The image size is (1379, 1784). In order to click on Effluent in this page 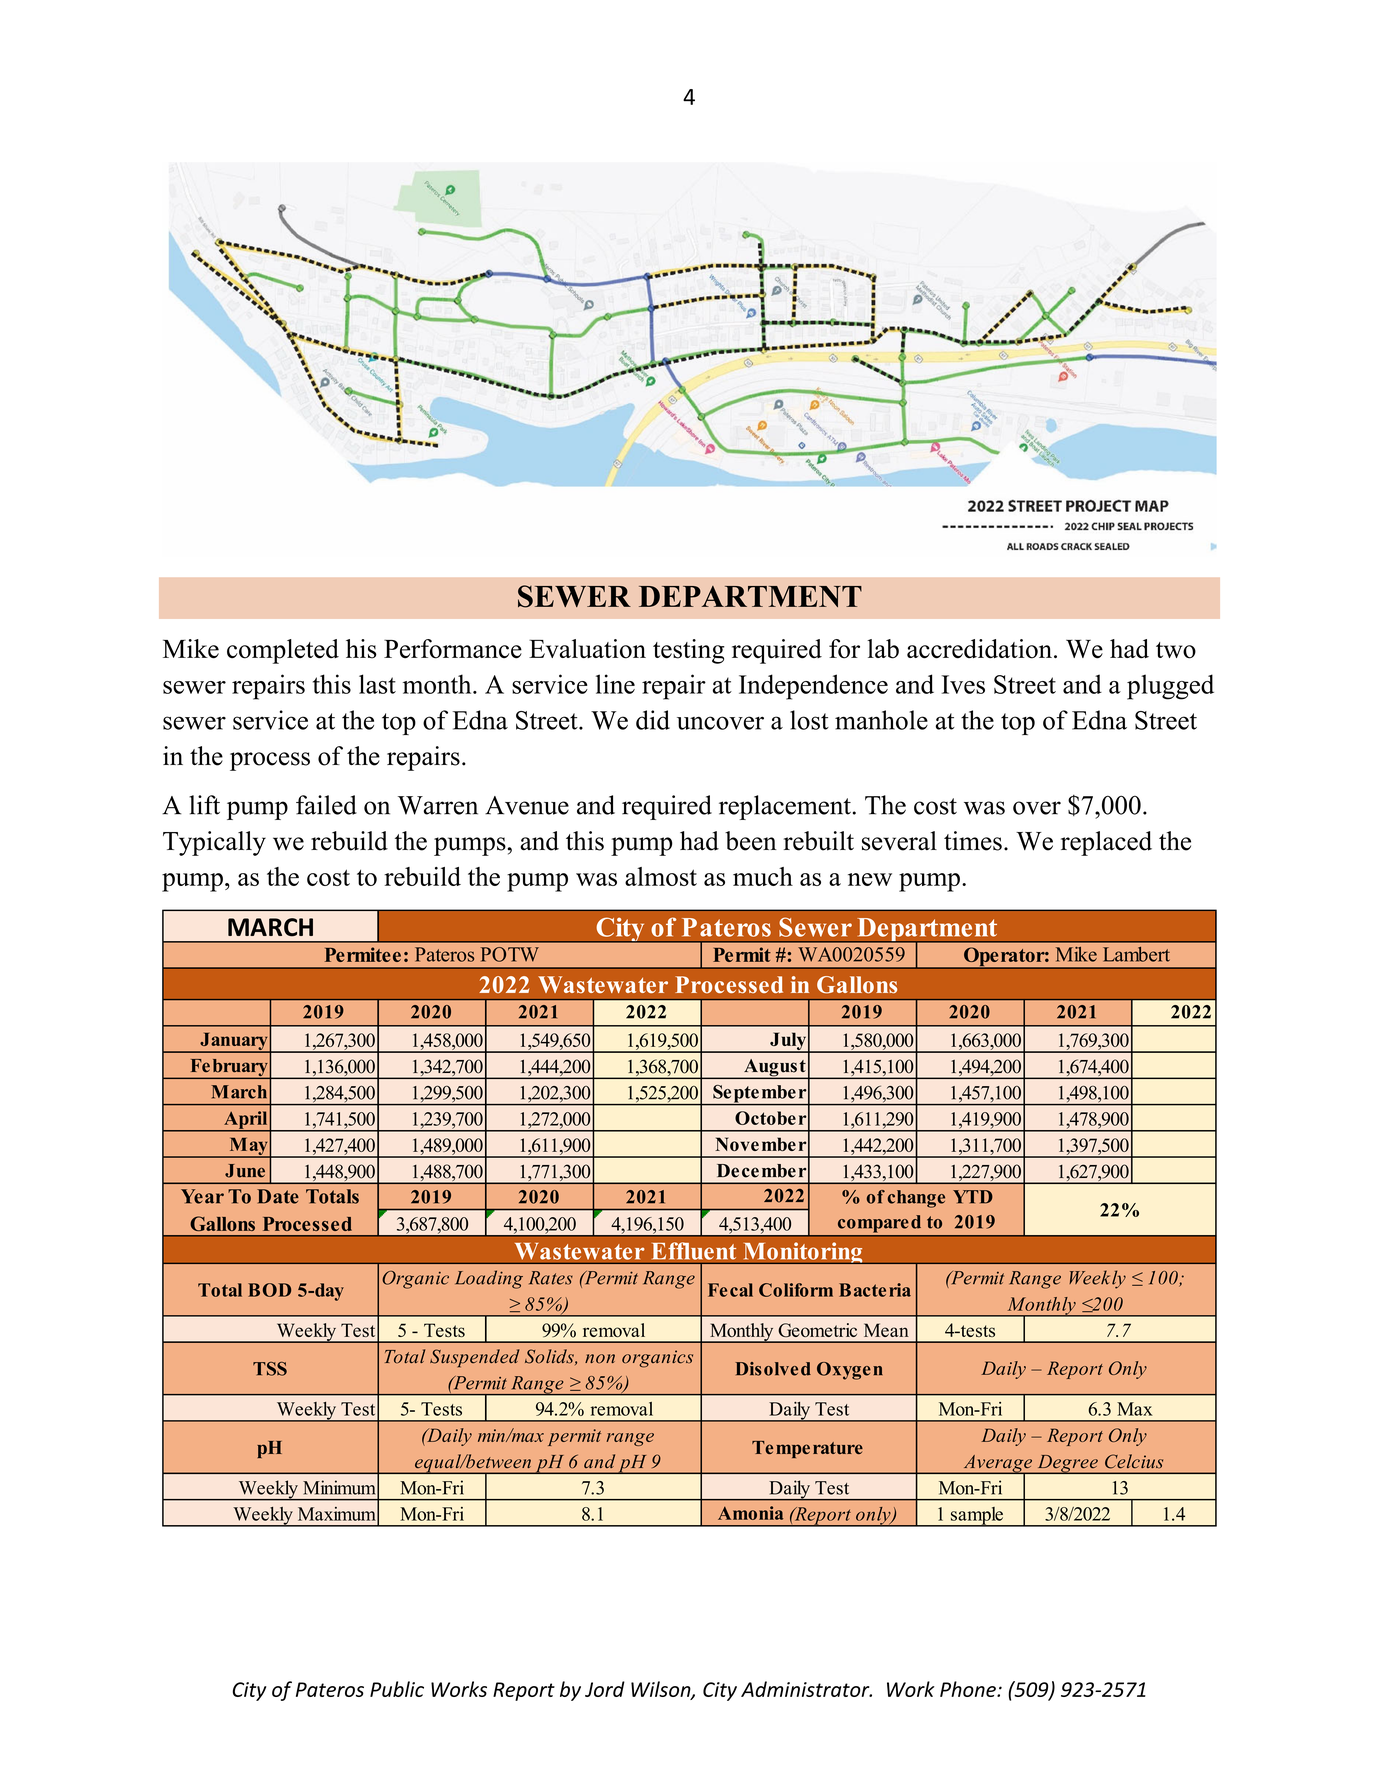, I will do `click(694, 1251)`.
